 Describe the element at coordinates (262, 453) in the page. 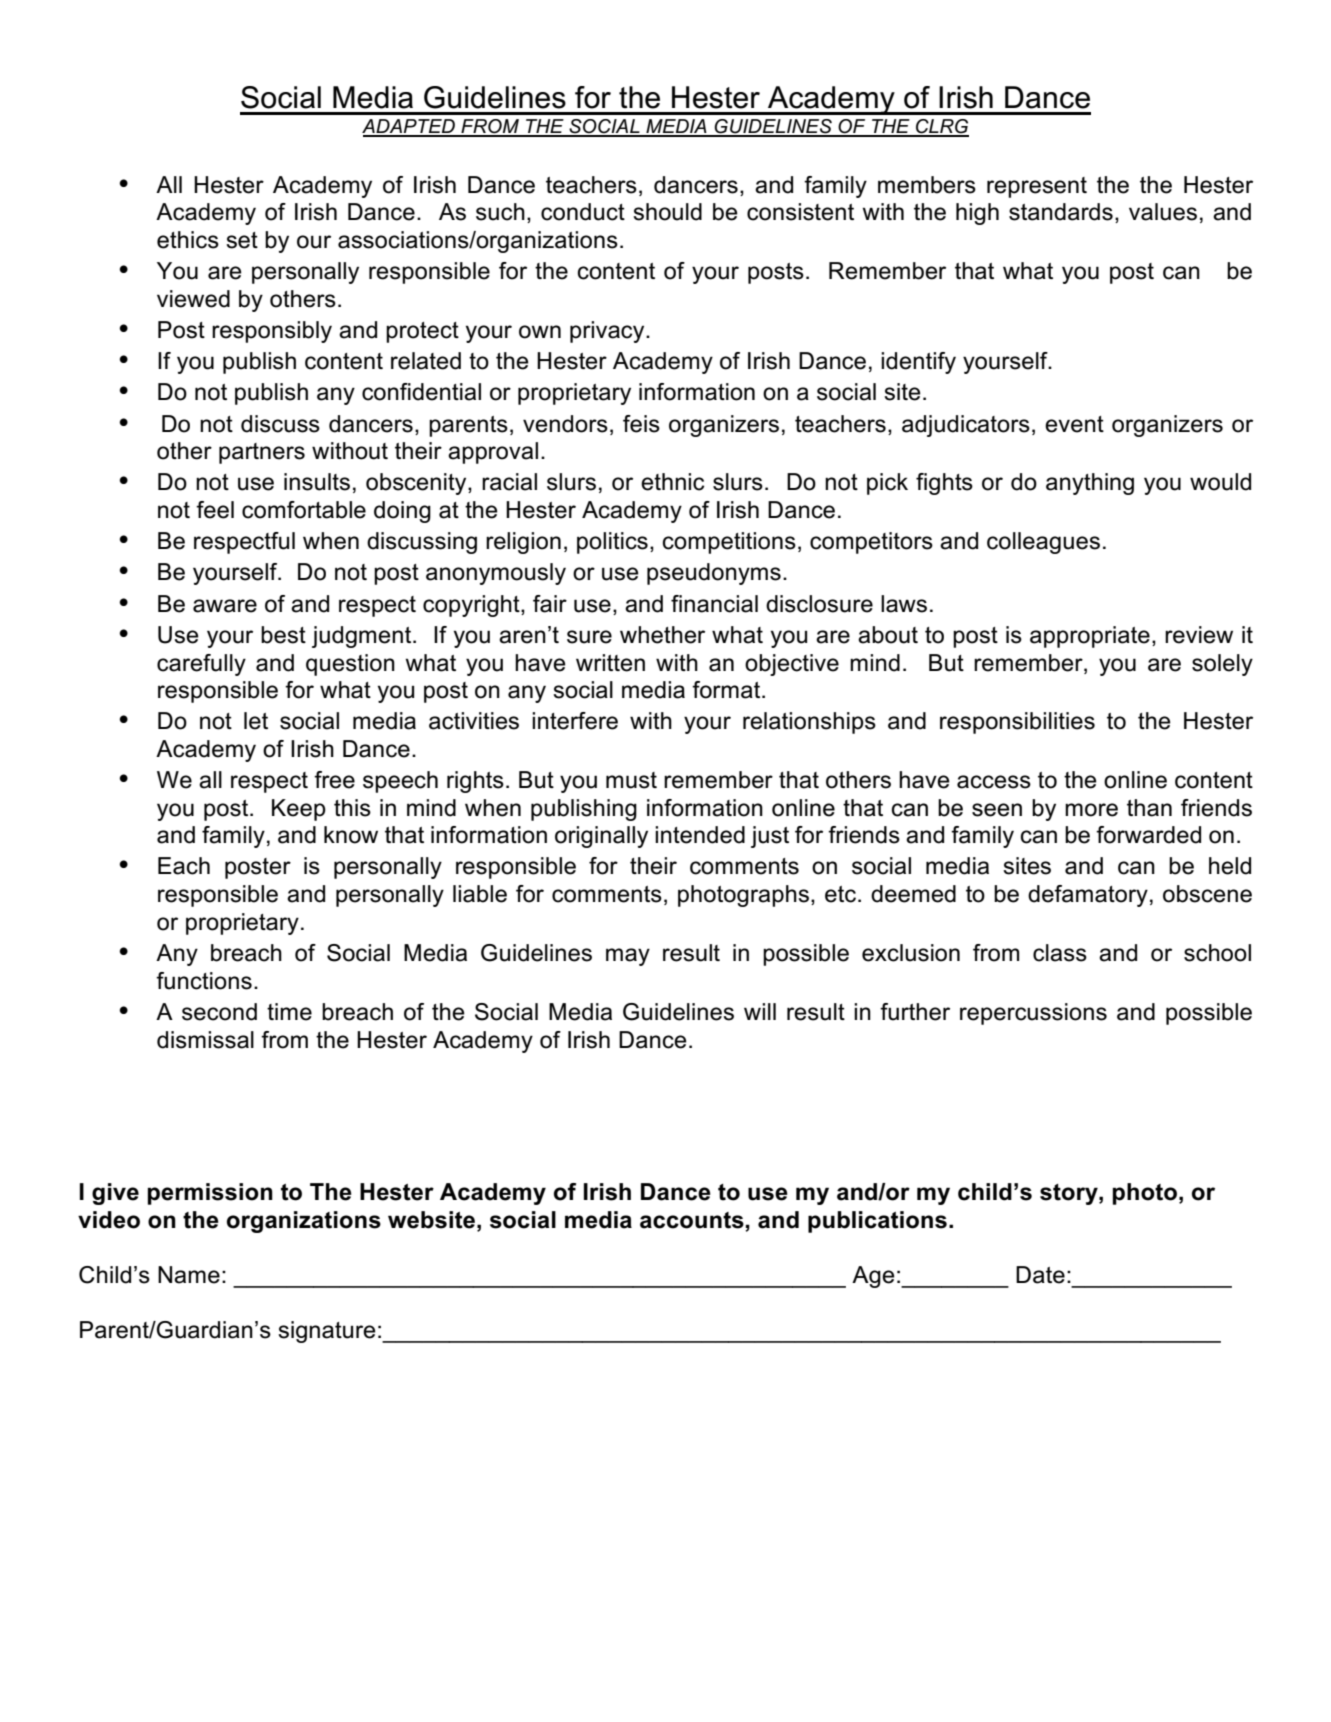

I see `partners` at that location.
